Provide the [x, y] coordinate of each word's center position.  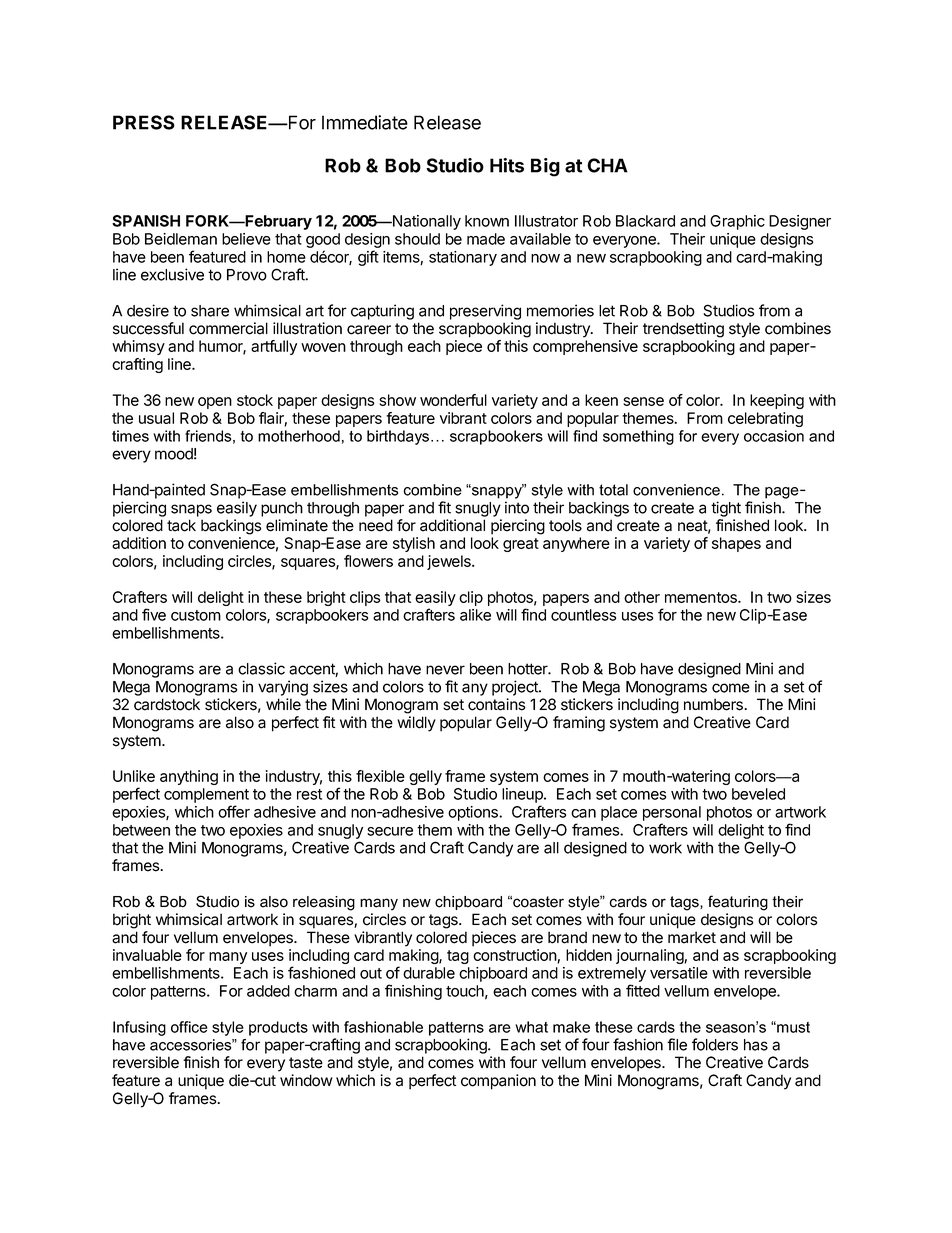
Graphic [737, 222]
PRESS [144, 122]
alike [475, 615]
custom [196, 615]
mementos [702, 597]
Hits [507, 165]
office [189, 1027]
